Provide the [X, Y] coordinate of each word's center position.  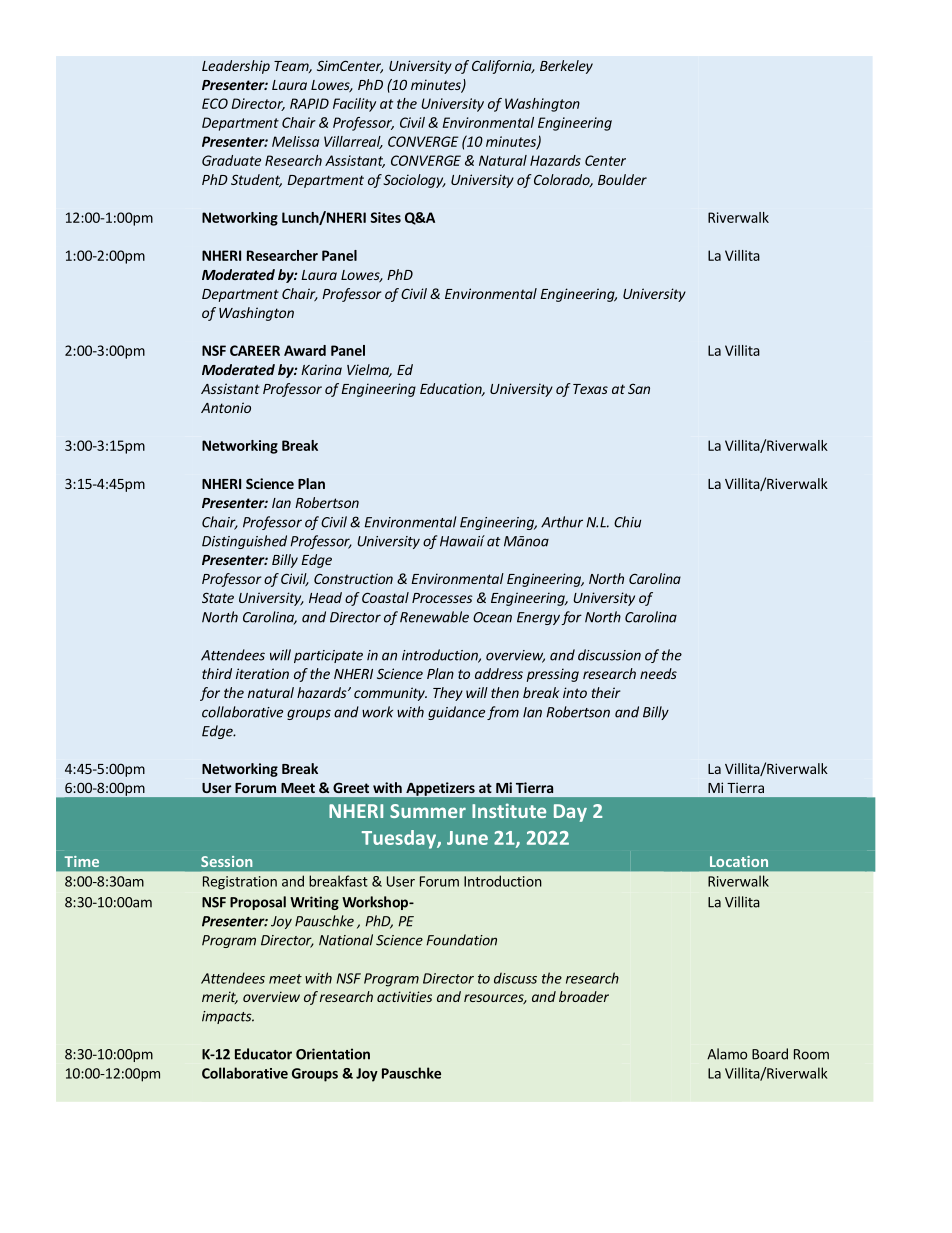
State [218, 597]
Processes [442, 598]
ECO [215, 103]
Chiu [627, 522]
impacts [228, 1017]
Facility [354, 105]
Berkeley [566, 67]
